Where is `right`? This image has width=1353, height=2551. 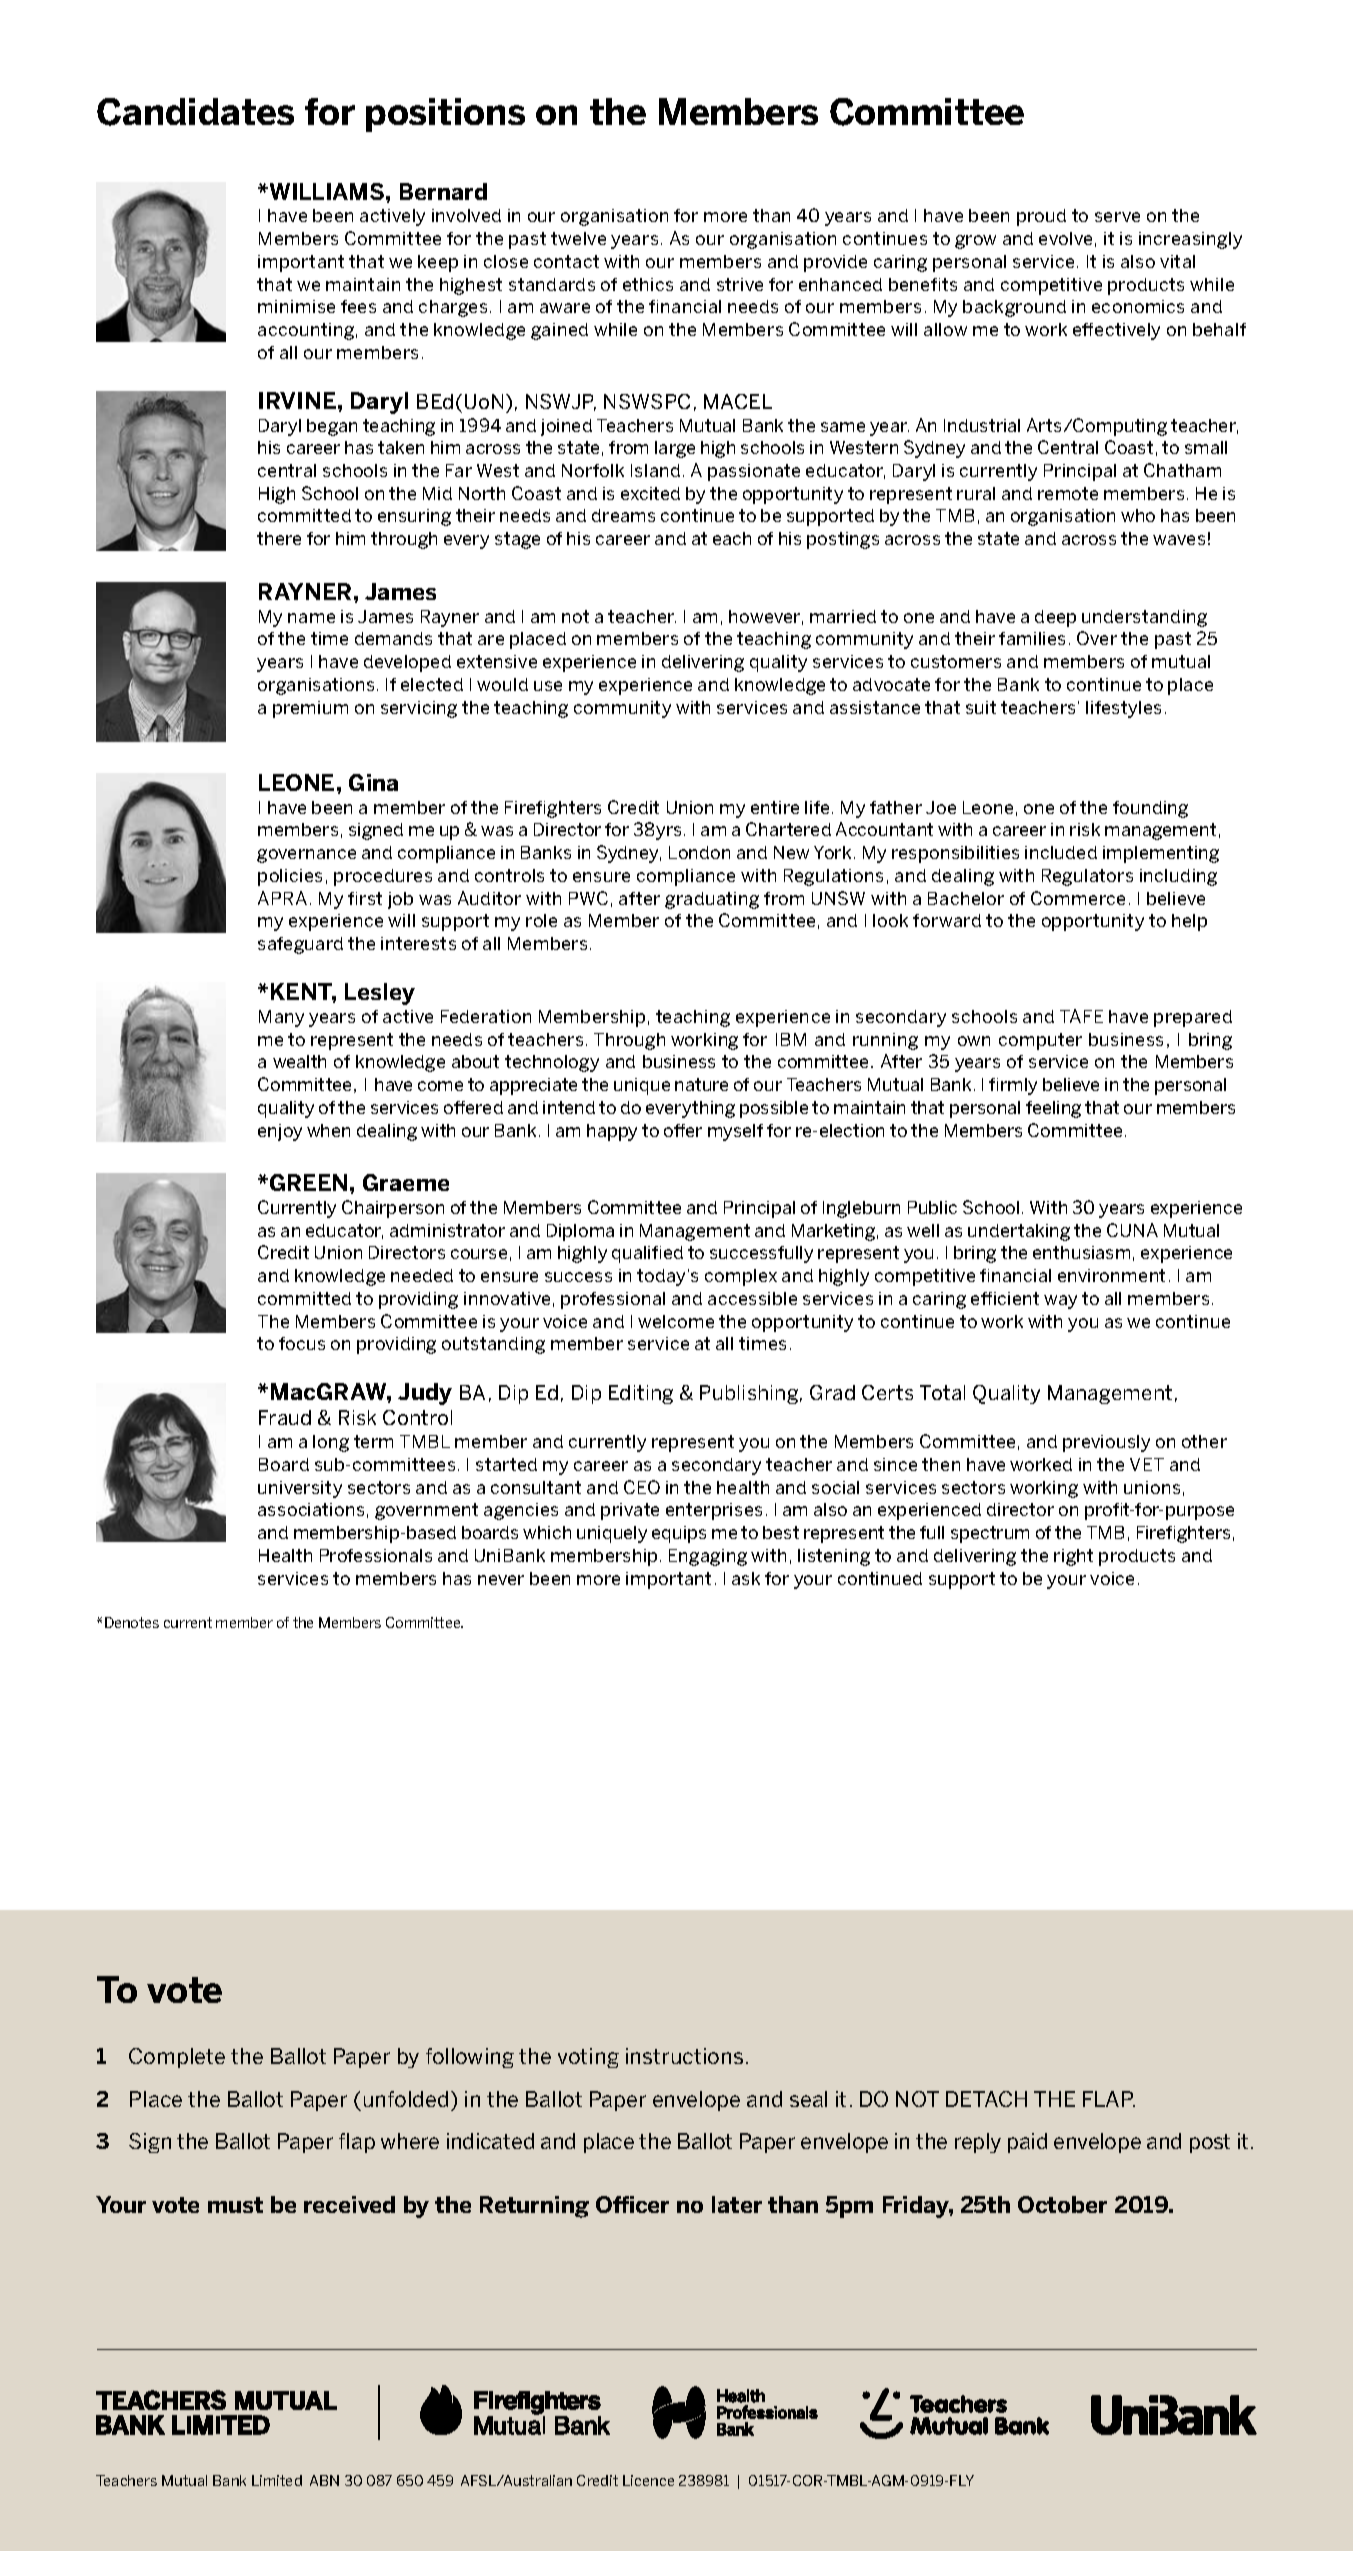 right is located at coordinates (1073, 1557).
